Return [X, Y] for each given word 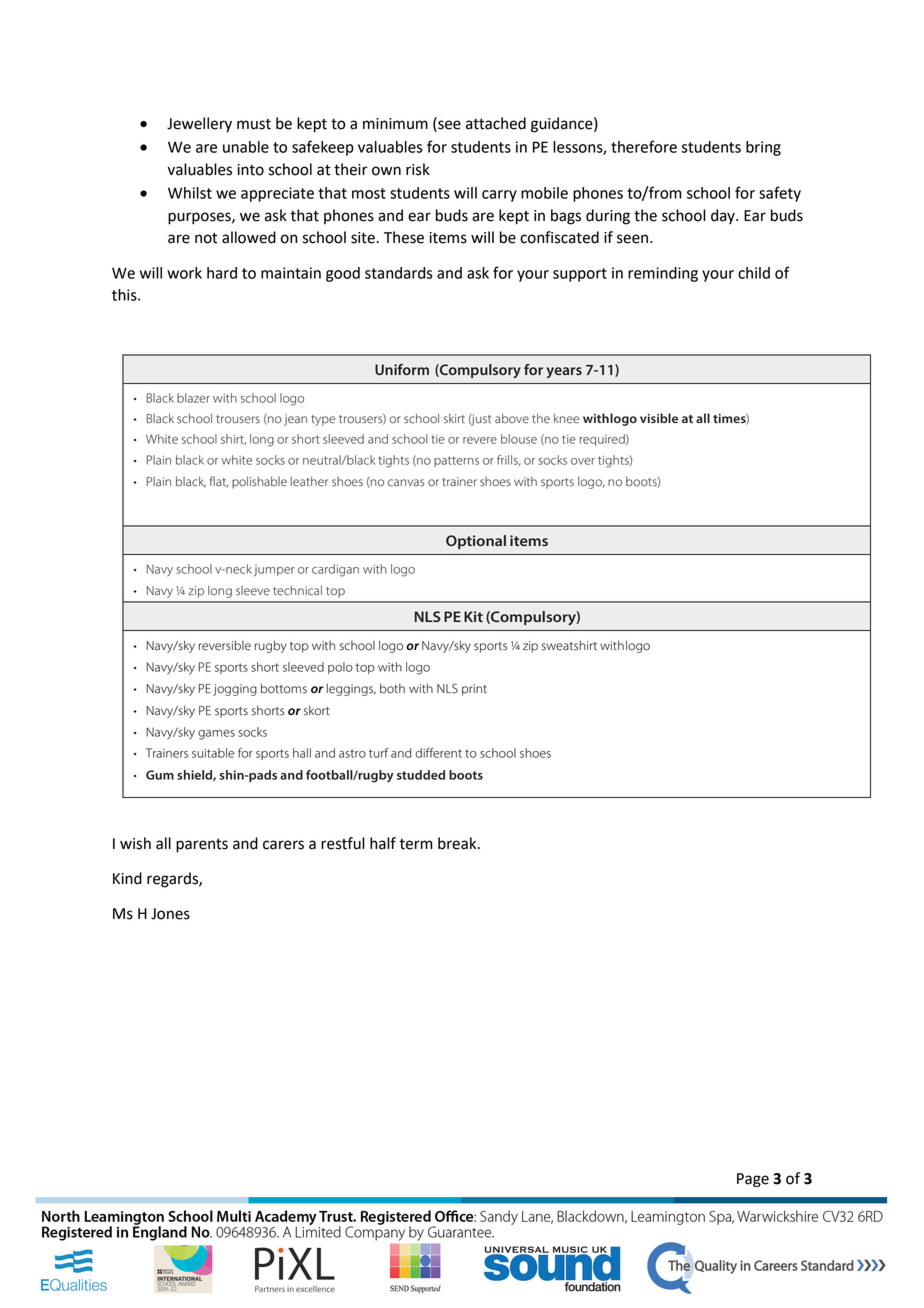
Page [753, 1180]
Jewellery [199, 125]
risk [418, 169]
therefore [644, 146]
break [458, 843]
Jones [170, 914]
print [474, 690]
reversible [224, 645]
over [583, 461]
